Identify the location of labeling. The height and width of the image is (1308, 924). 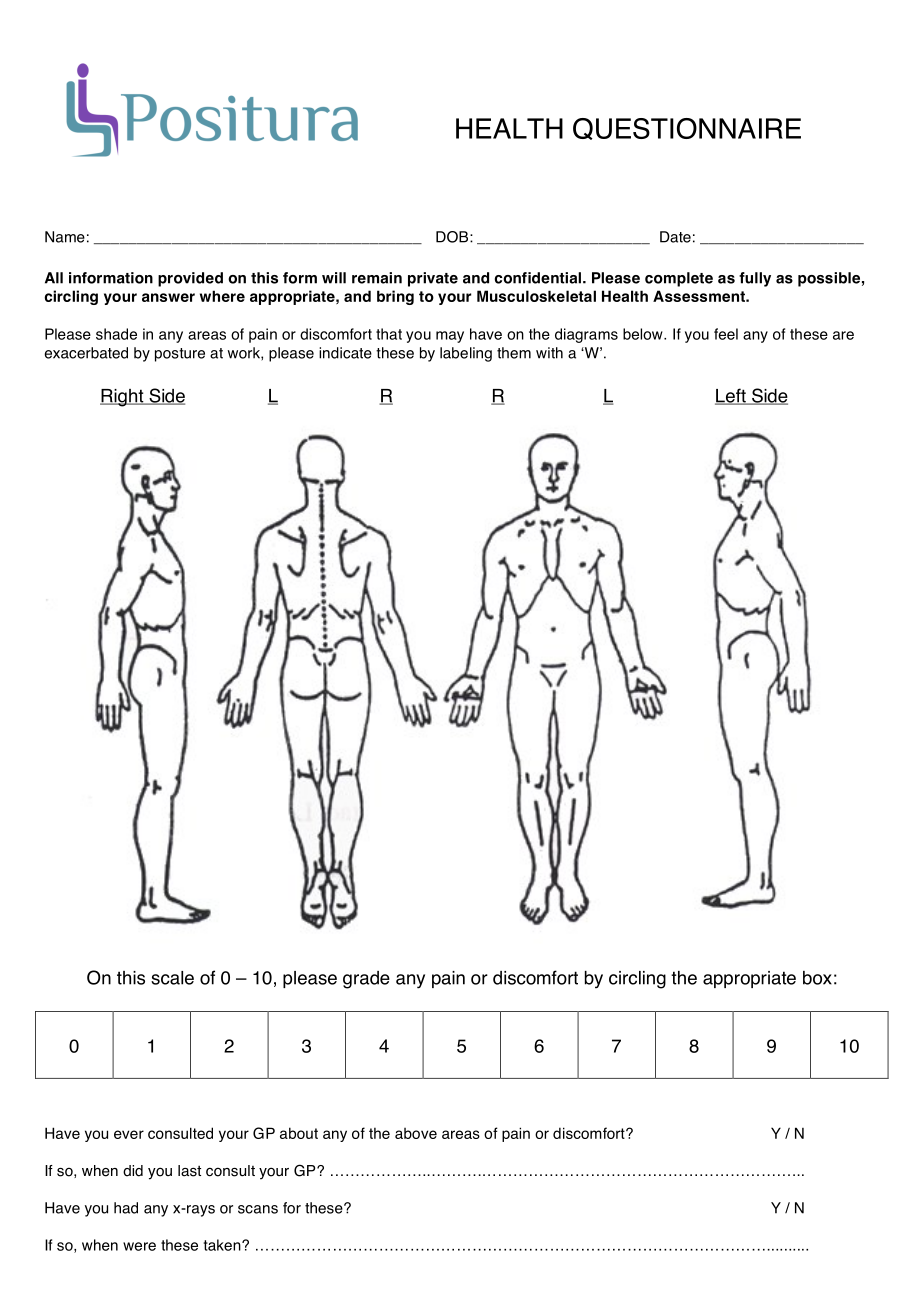
(466, 354).
